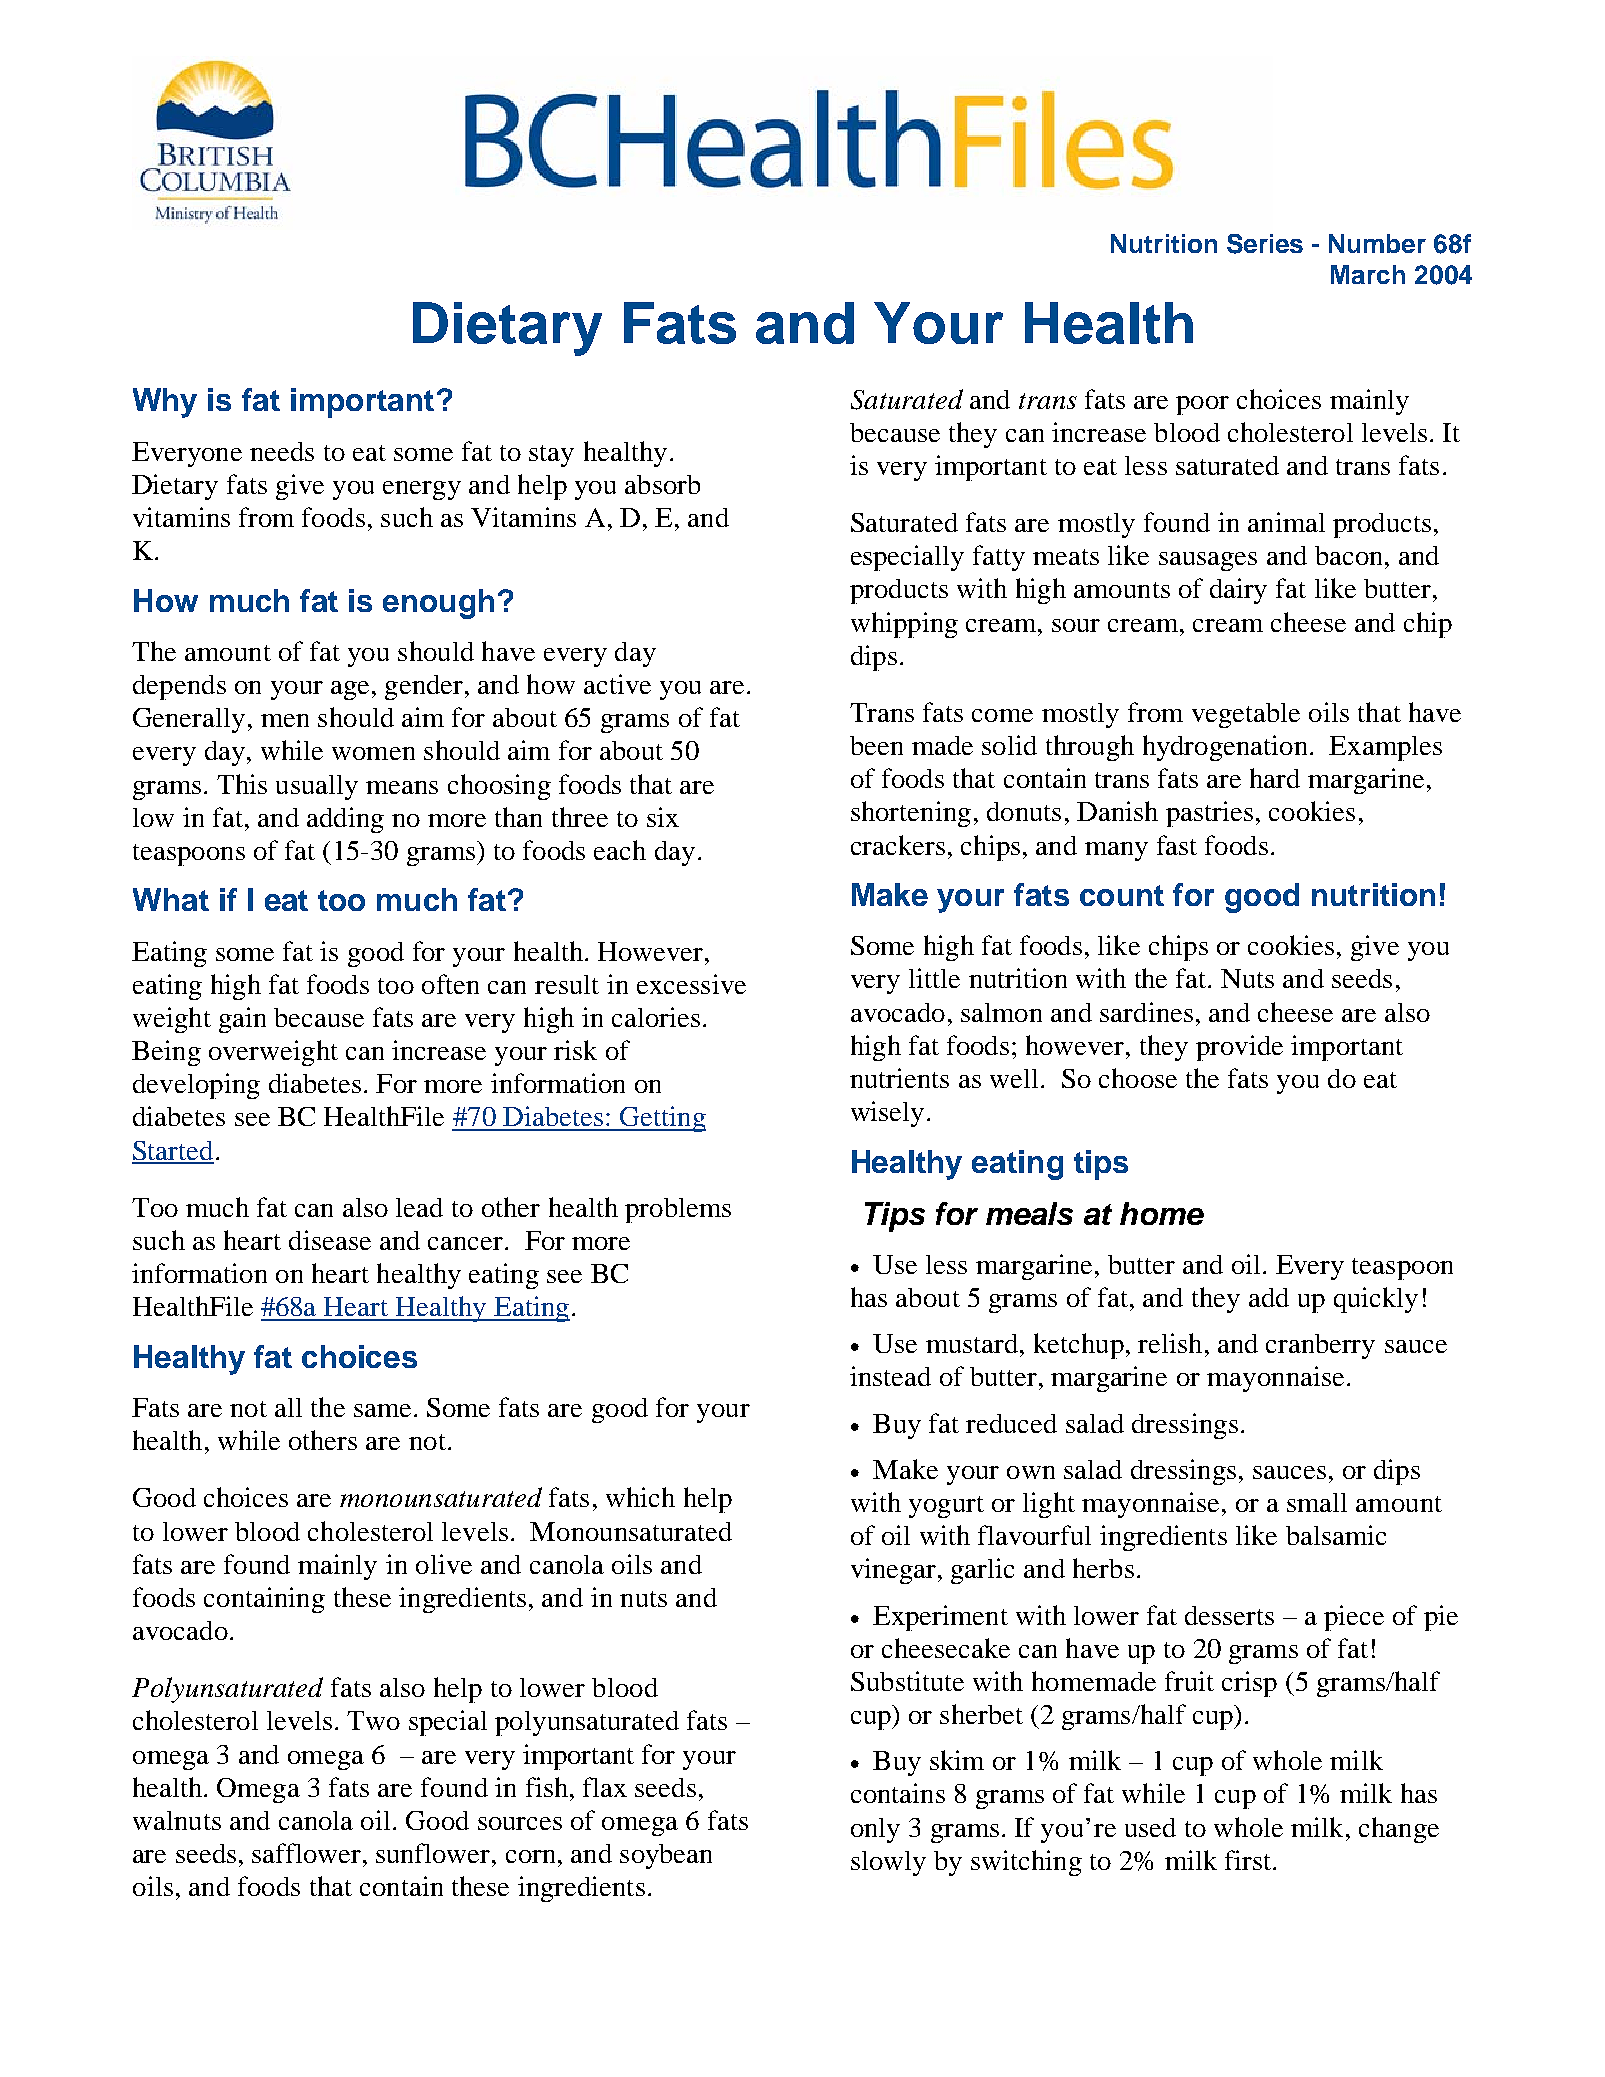 This screenshot has width=1605, height=2077. I want to click on gender, so click(424, 687).
